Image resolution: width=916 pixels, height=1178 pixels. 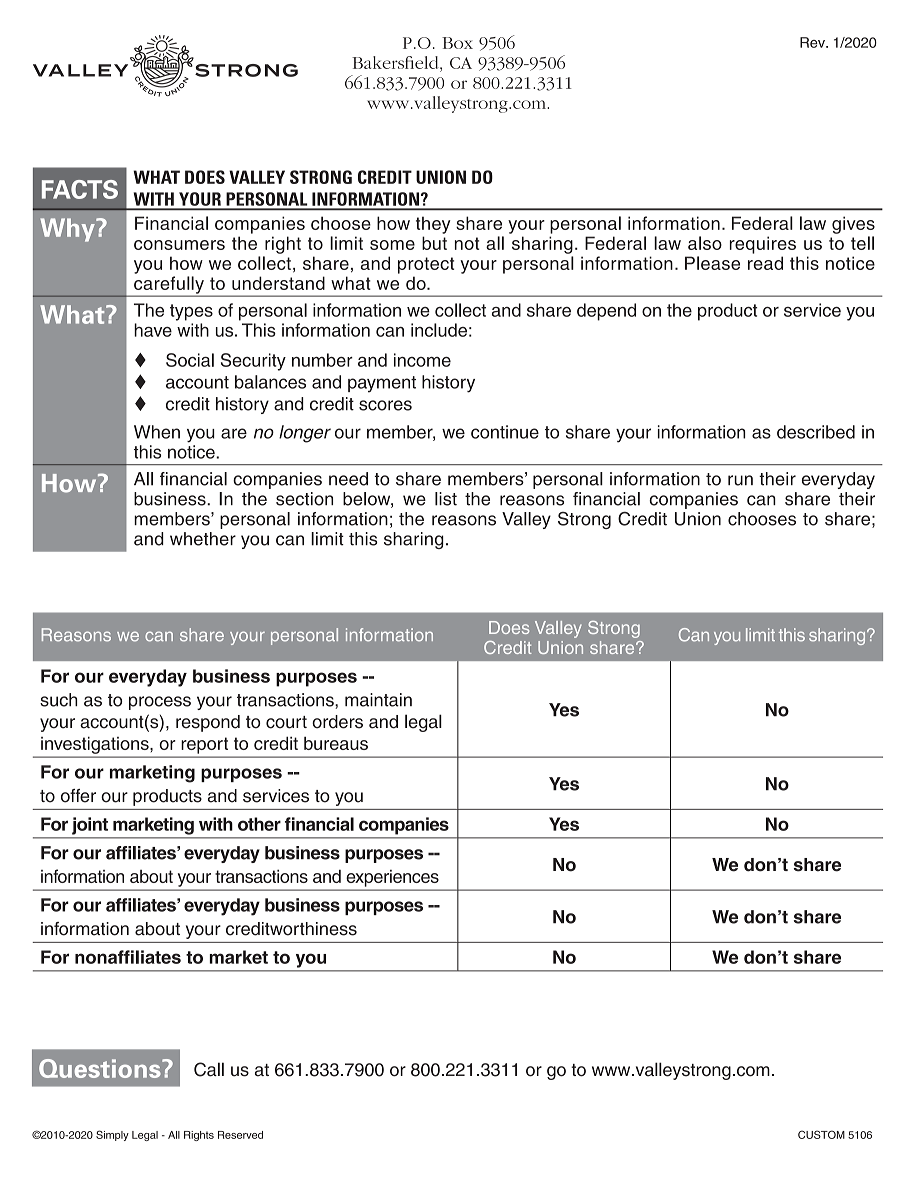 What do you see at coordinates (457, 43) in the screenshot?
I see `Box` at bounding box center [457, 43].
